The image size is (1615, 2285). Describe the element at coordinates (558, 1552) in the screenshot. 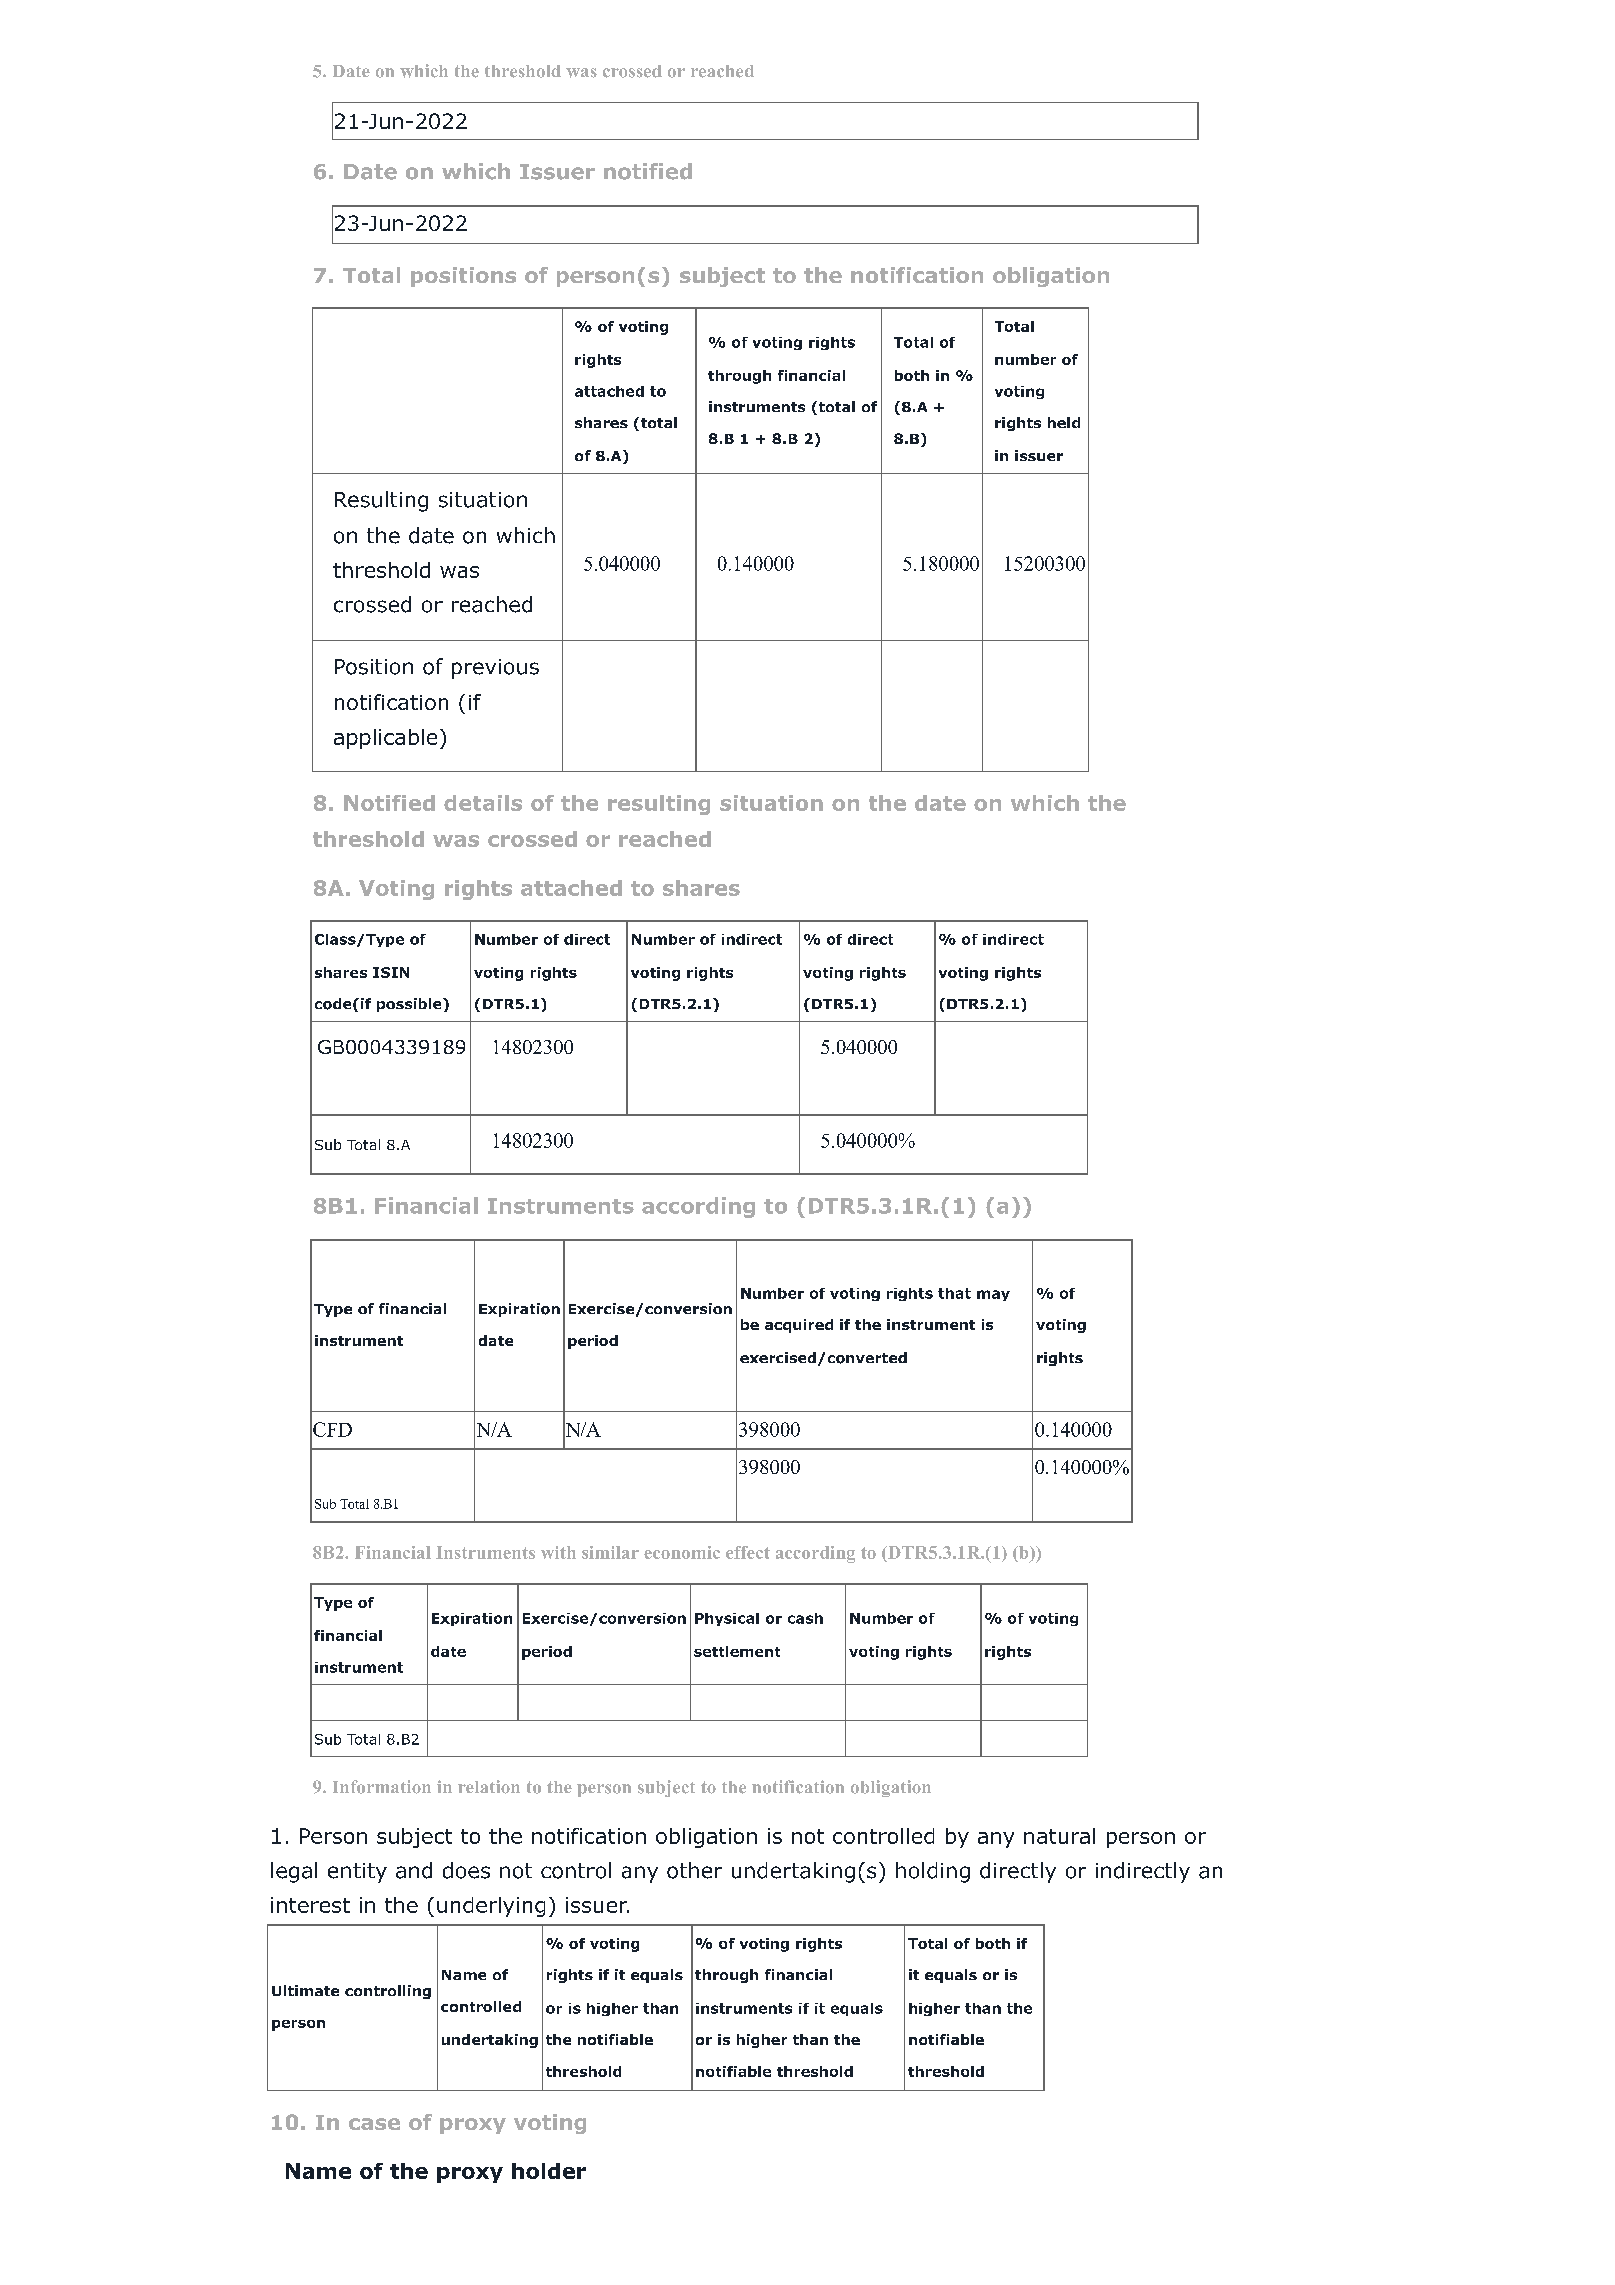

I see `with` at that location.
